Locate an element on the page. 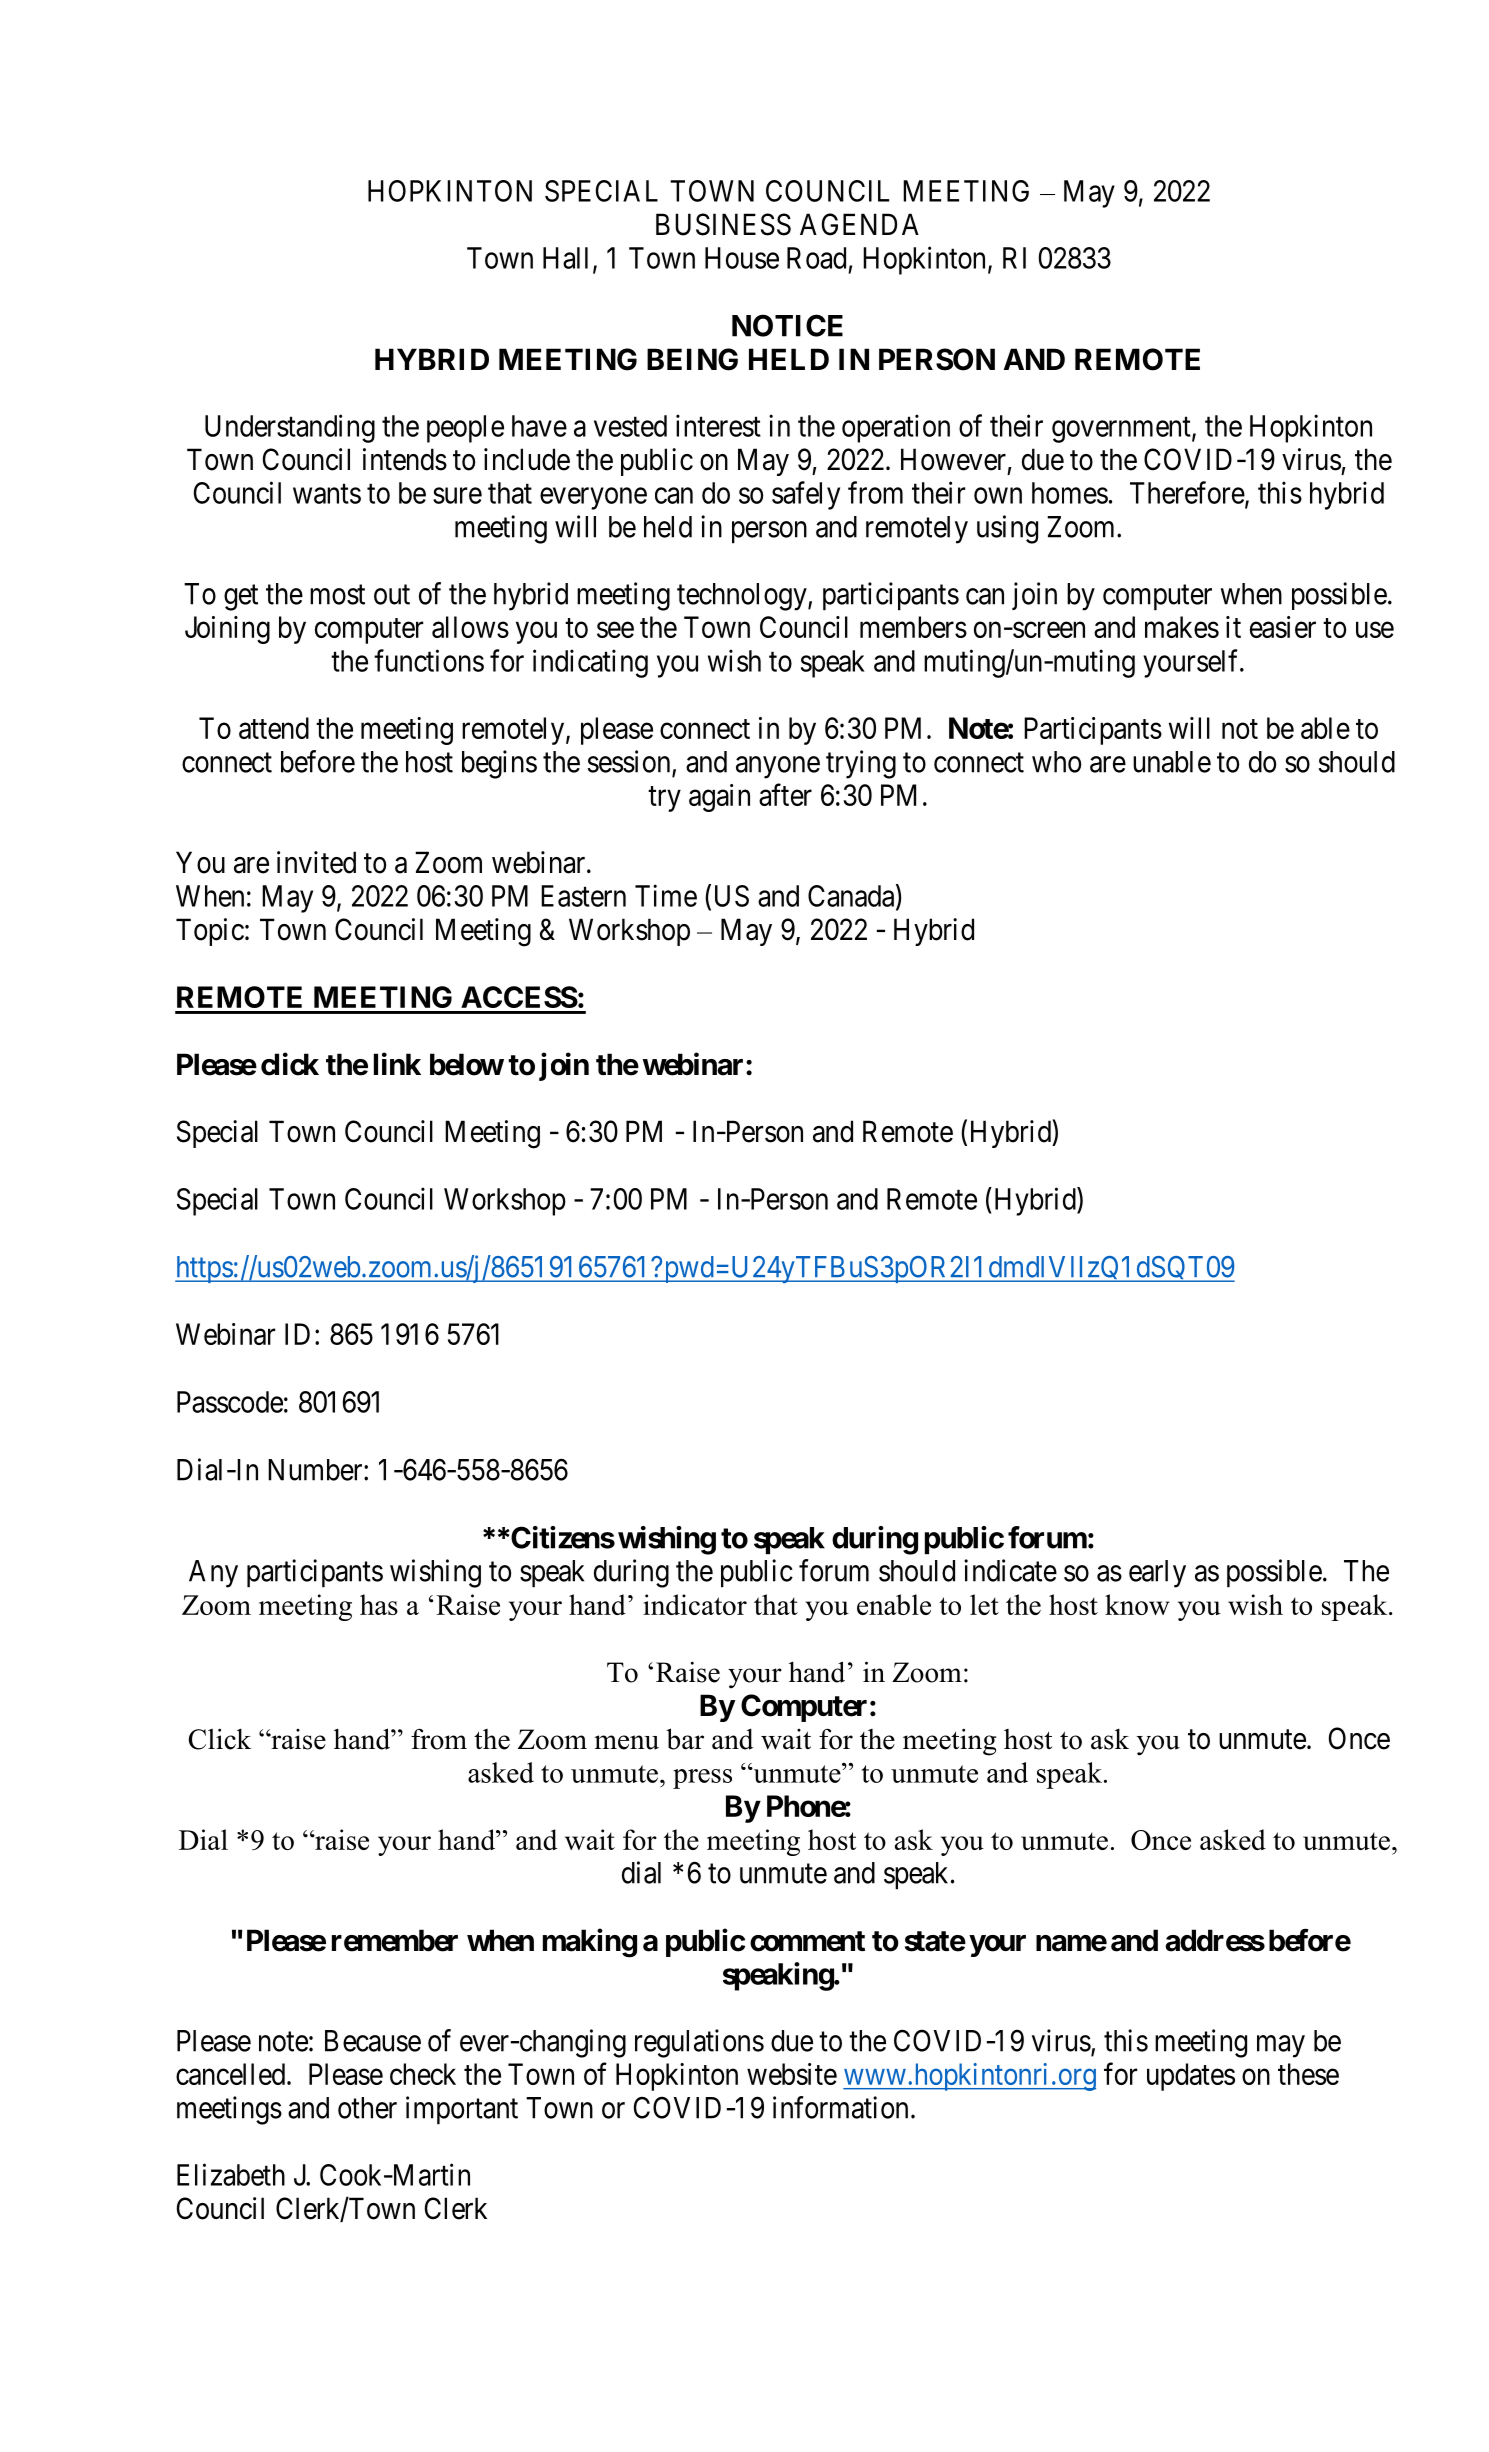 This image has width=1489, height=2452. know is located at coordinates (1137, 1604).
